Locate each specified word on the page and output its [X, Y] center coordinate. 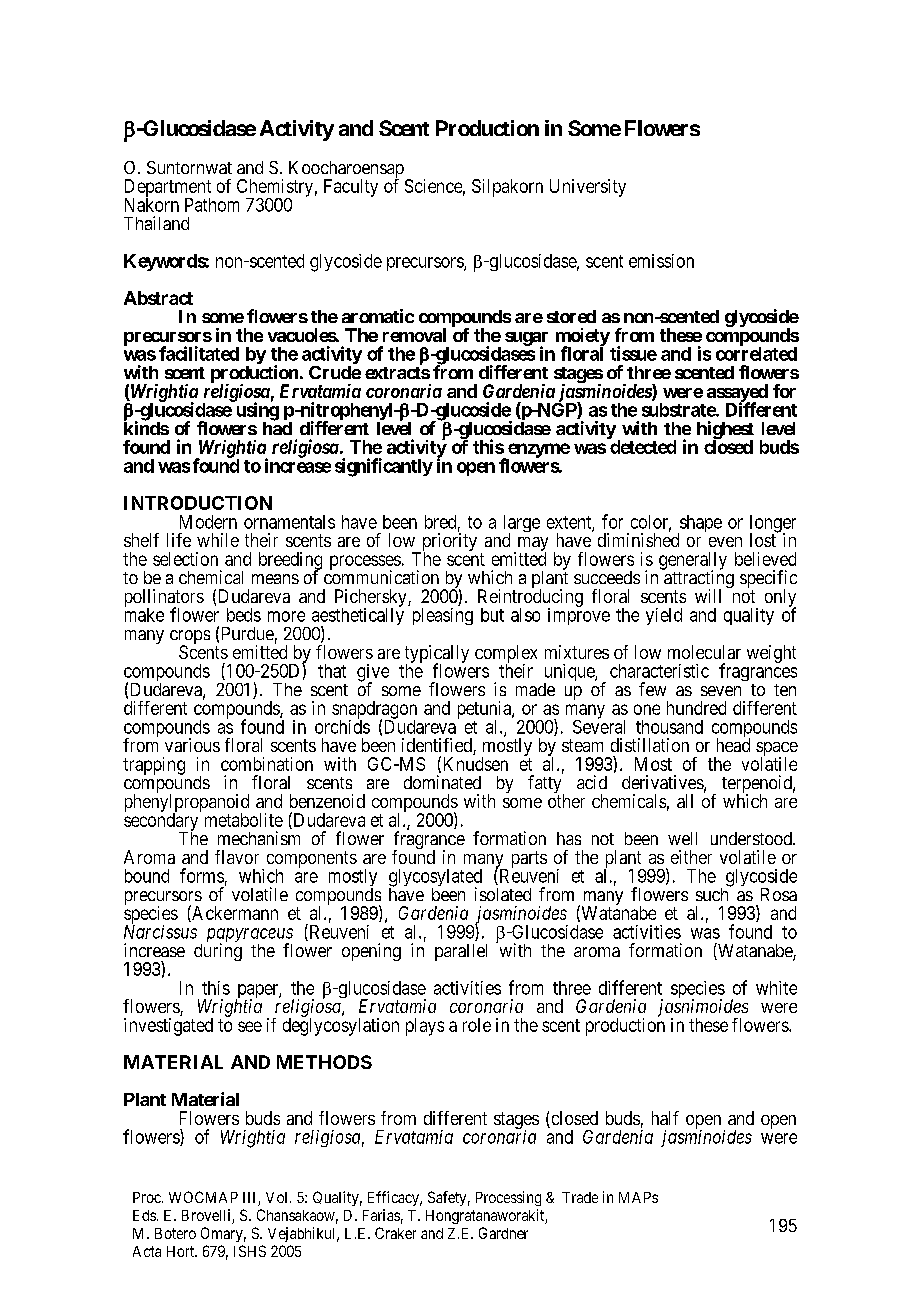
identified [438, 746]
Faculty [351, 188]
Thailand [156, 223]
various [192, 745]
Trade [580, 1197]
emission [661, 261]
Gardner [503, 1233]
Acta [147, 1251]
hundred [696, 708]
